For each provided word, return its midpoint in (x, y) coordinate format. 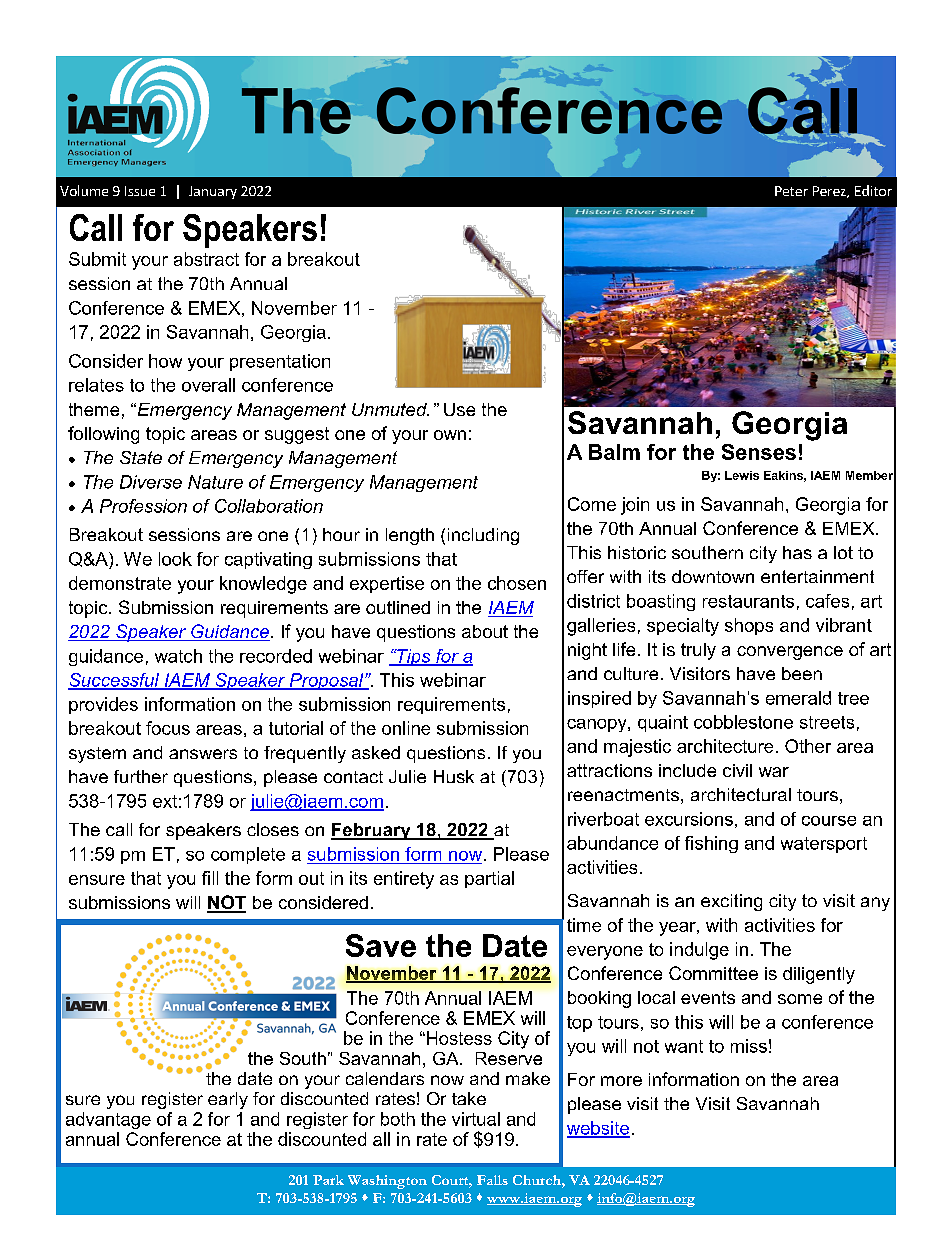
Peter (791, 191)
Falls (492, 1180)
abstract (206, 259)
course (829, 821)
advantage (108, 1120)
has (797, 552)
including (483, 536)
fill (210, 878)
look (175, 559)
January (213, 192)
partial (489, 879)
